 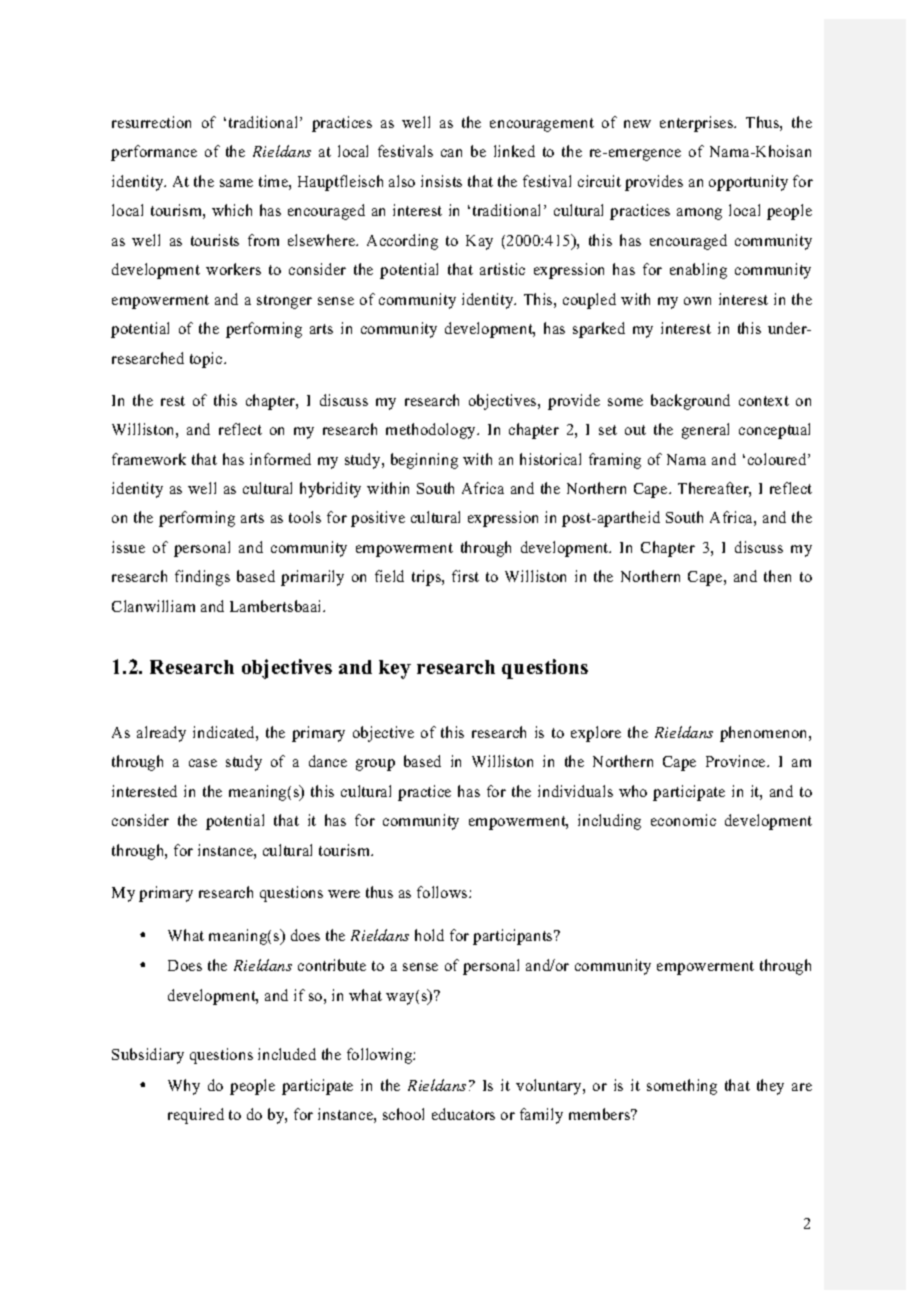 I want to click on can, so click(x=451, y=153).
